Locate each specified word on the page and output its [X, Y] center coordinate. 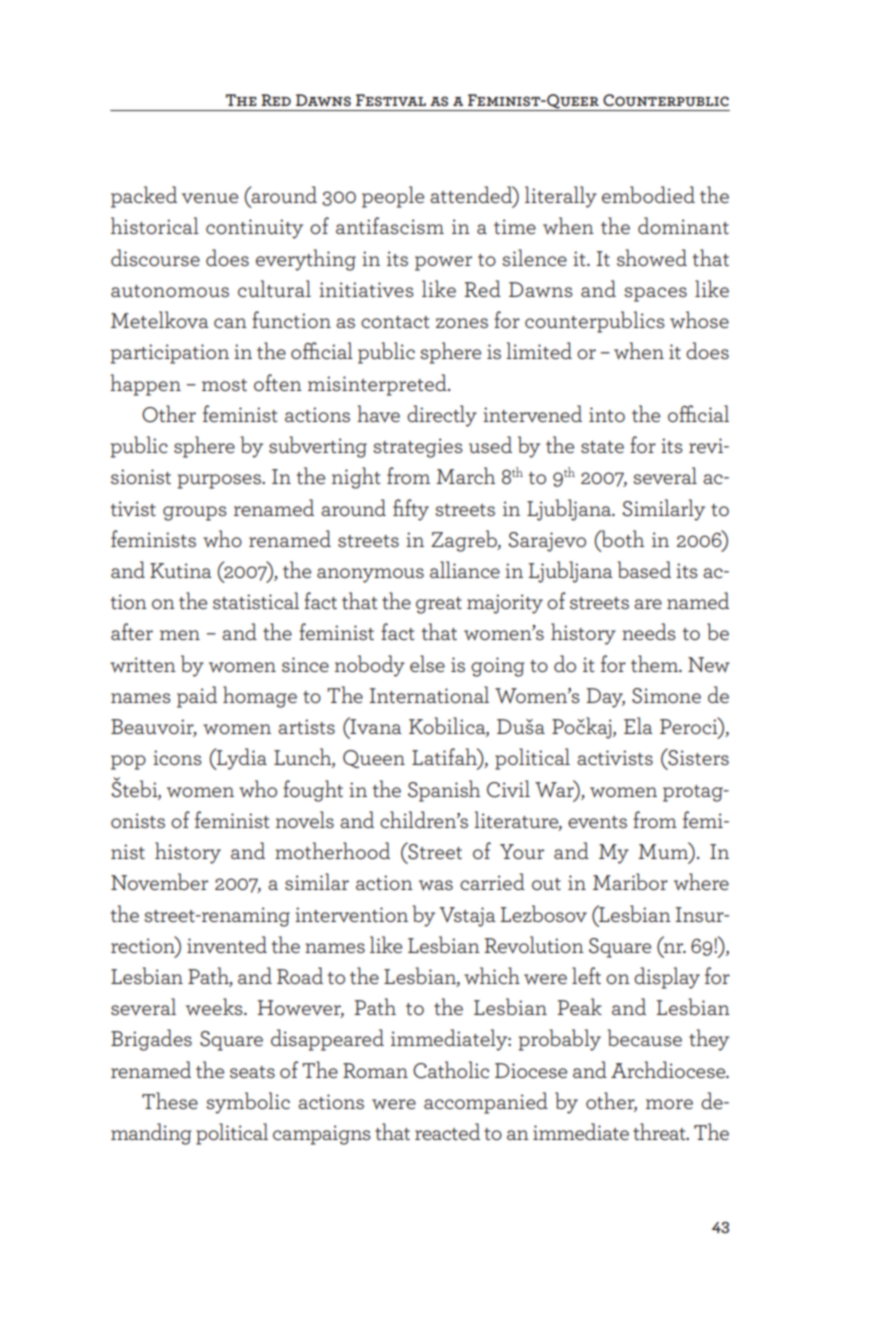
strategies [418, 448]
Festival [391, 100]
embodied [648, 194]
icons [177, 757]
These [170, 1100]
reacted [447, 1131]
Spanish [444, 791]
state [602, 447]
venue [210, 198]
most [224, 385]
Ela [638, 725]
